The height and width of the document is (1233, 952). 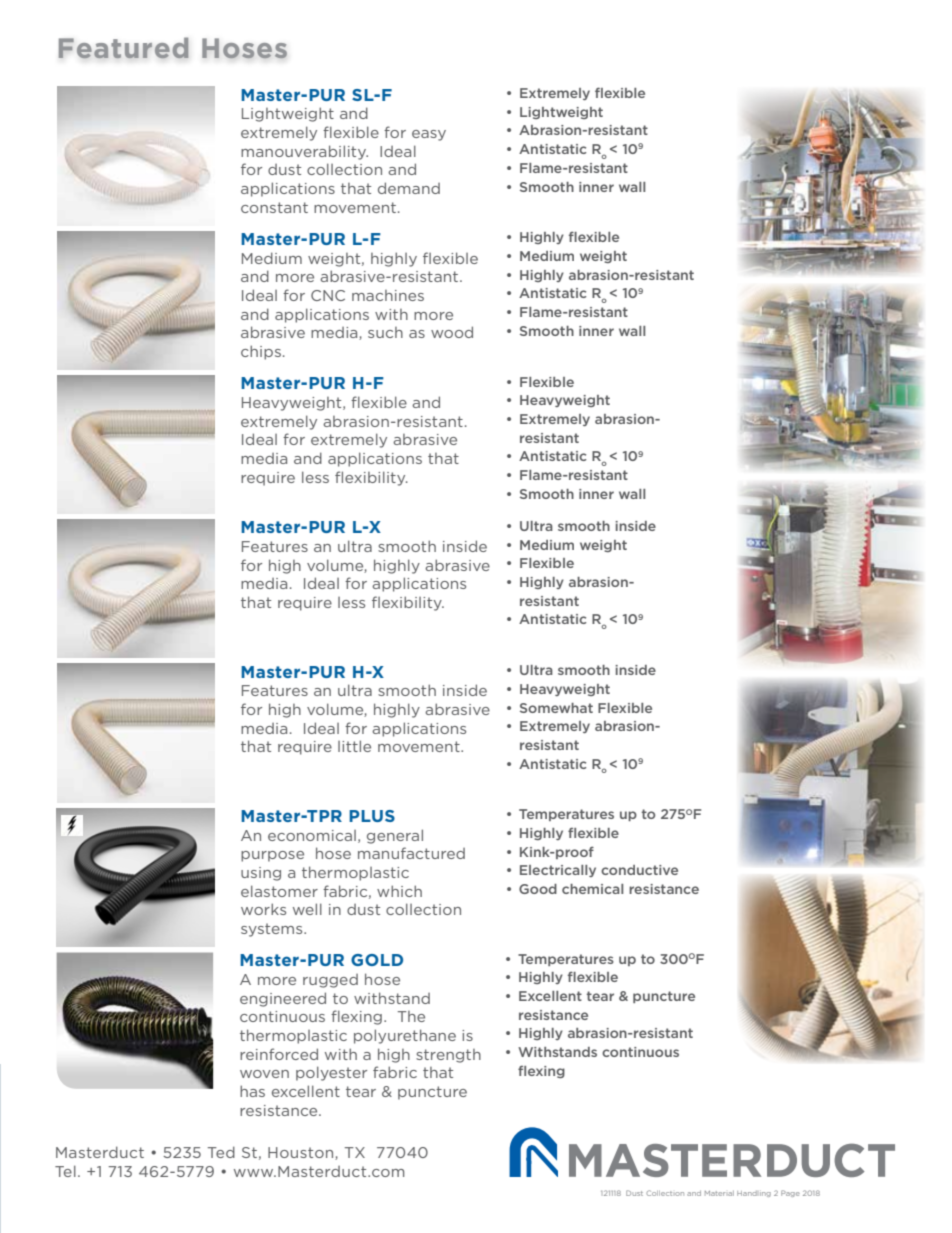 What do you see at coordinates (409, 188) in the document?
I see `demand` at bounding box center [409, 188].
